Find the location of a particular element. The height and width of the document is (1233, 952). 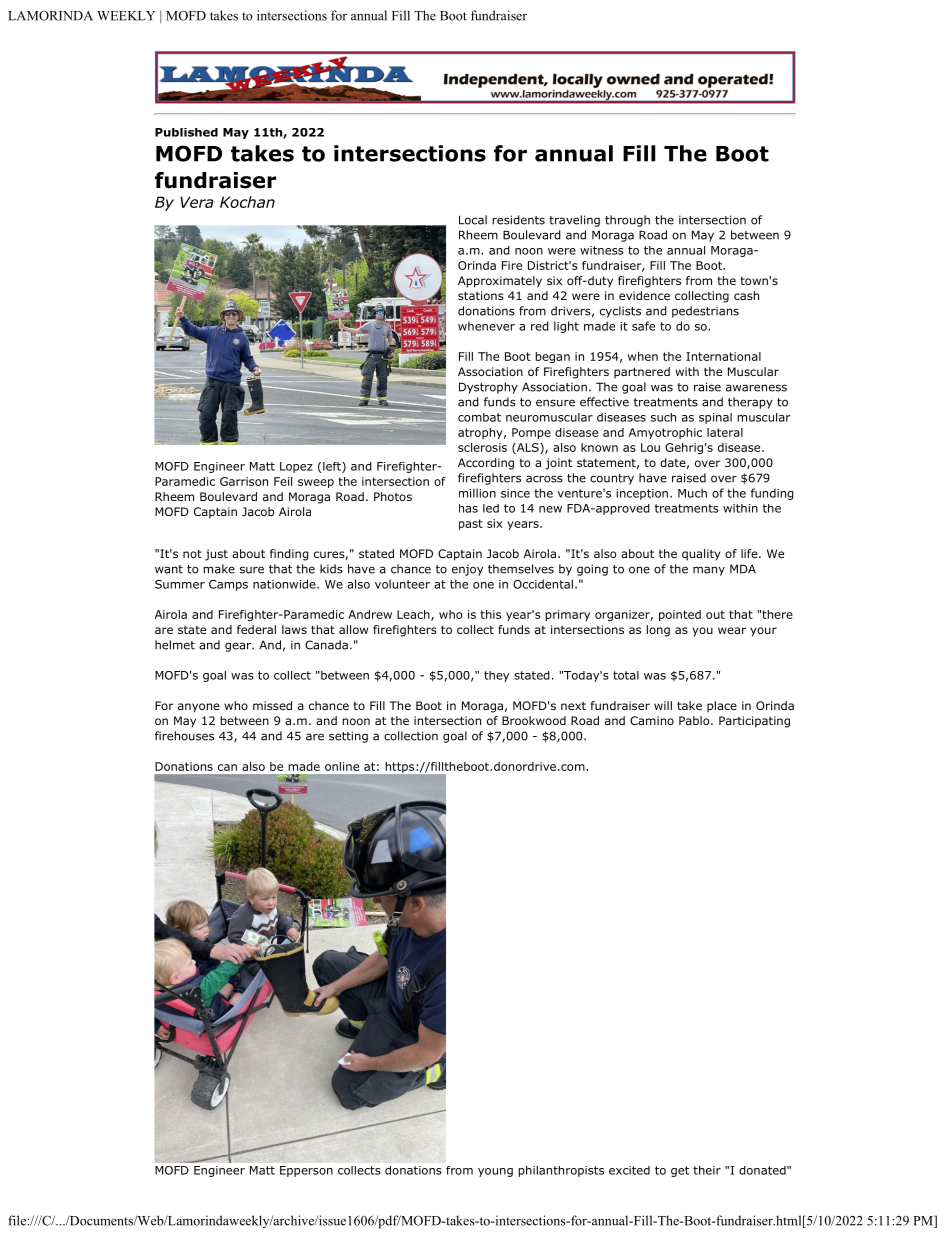

million is located at coordinates (477, 493).
